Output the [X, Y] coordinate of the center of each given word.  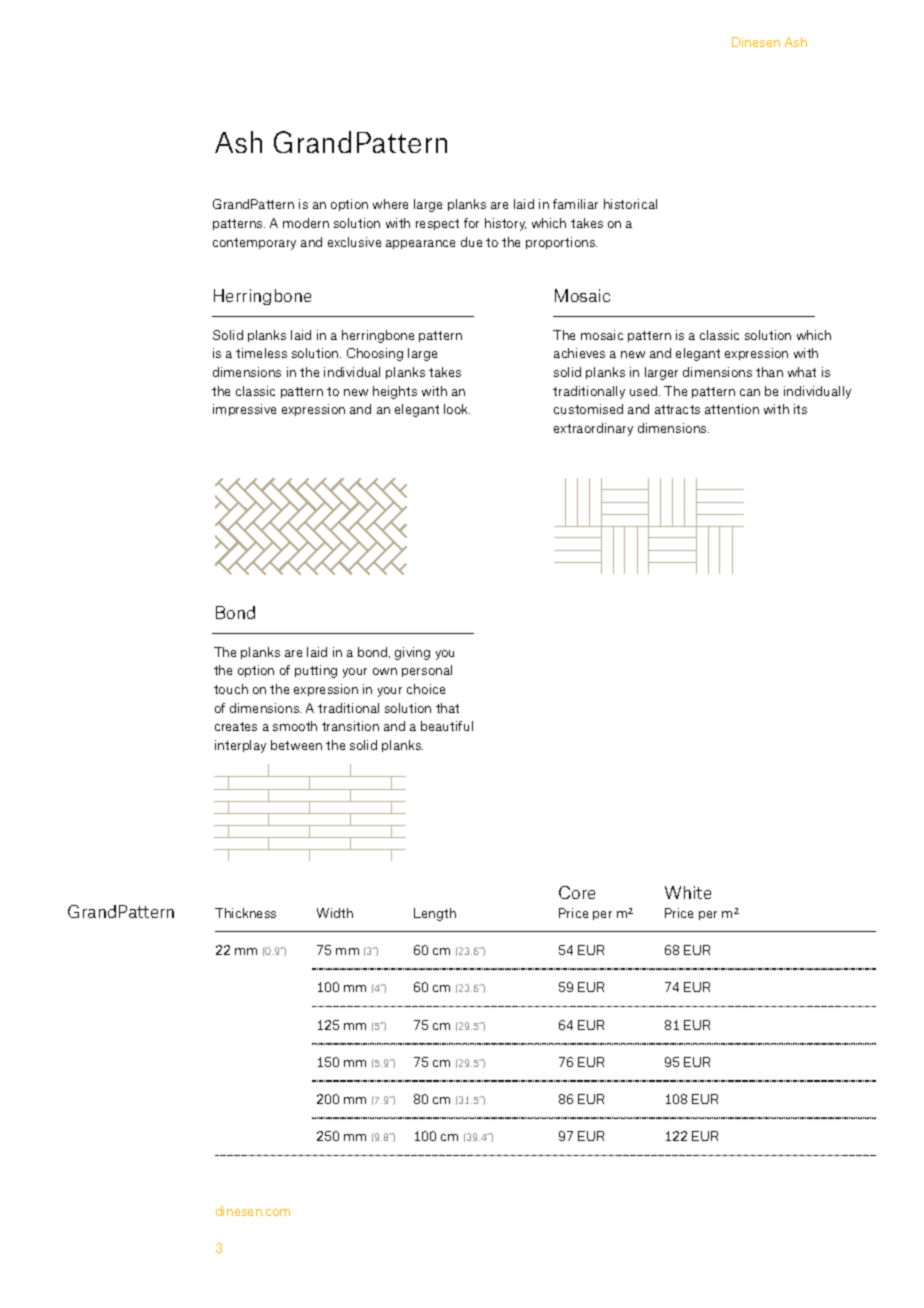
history [505, 224]
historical [630, 204]
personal [427, 671]
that [447, 708]
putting [316, 671]
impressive [244, 410]
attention [732, 409]
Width [335, 913]
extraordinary [593, 429]
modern [306, 223]
